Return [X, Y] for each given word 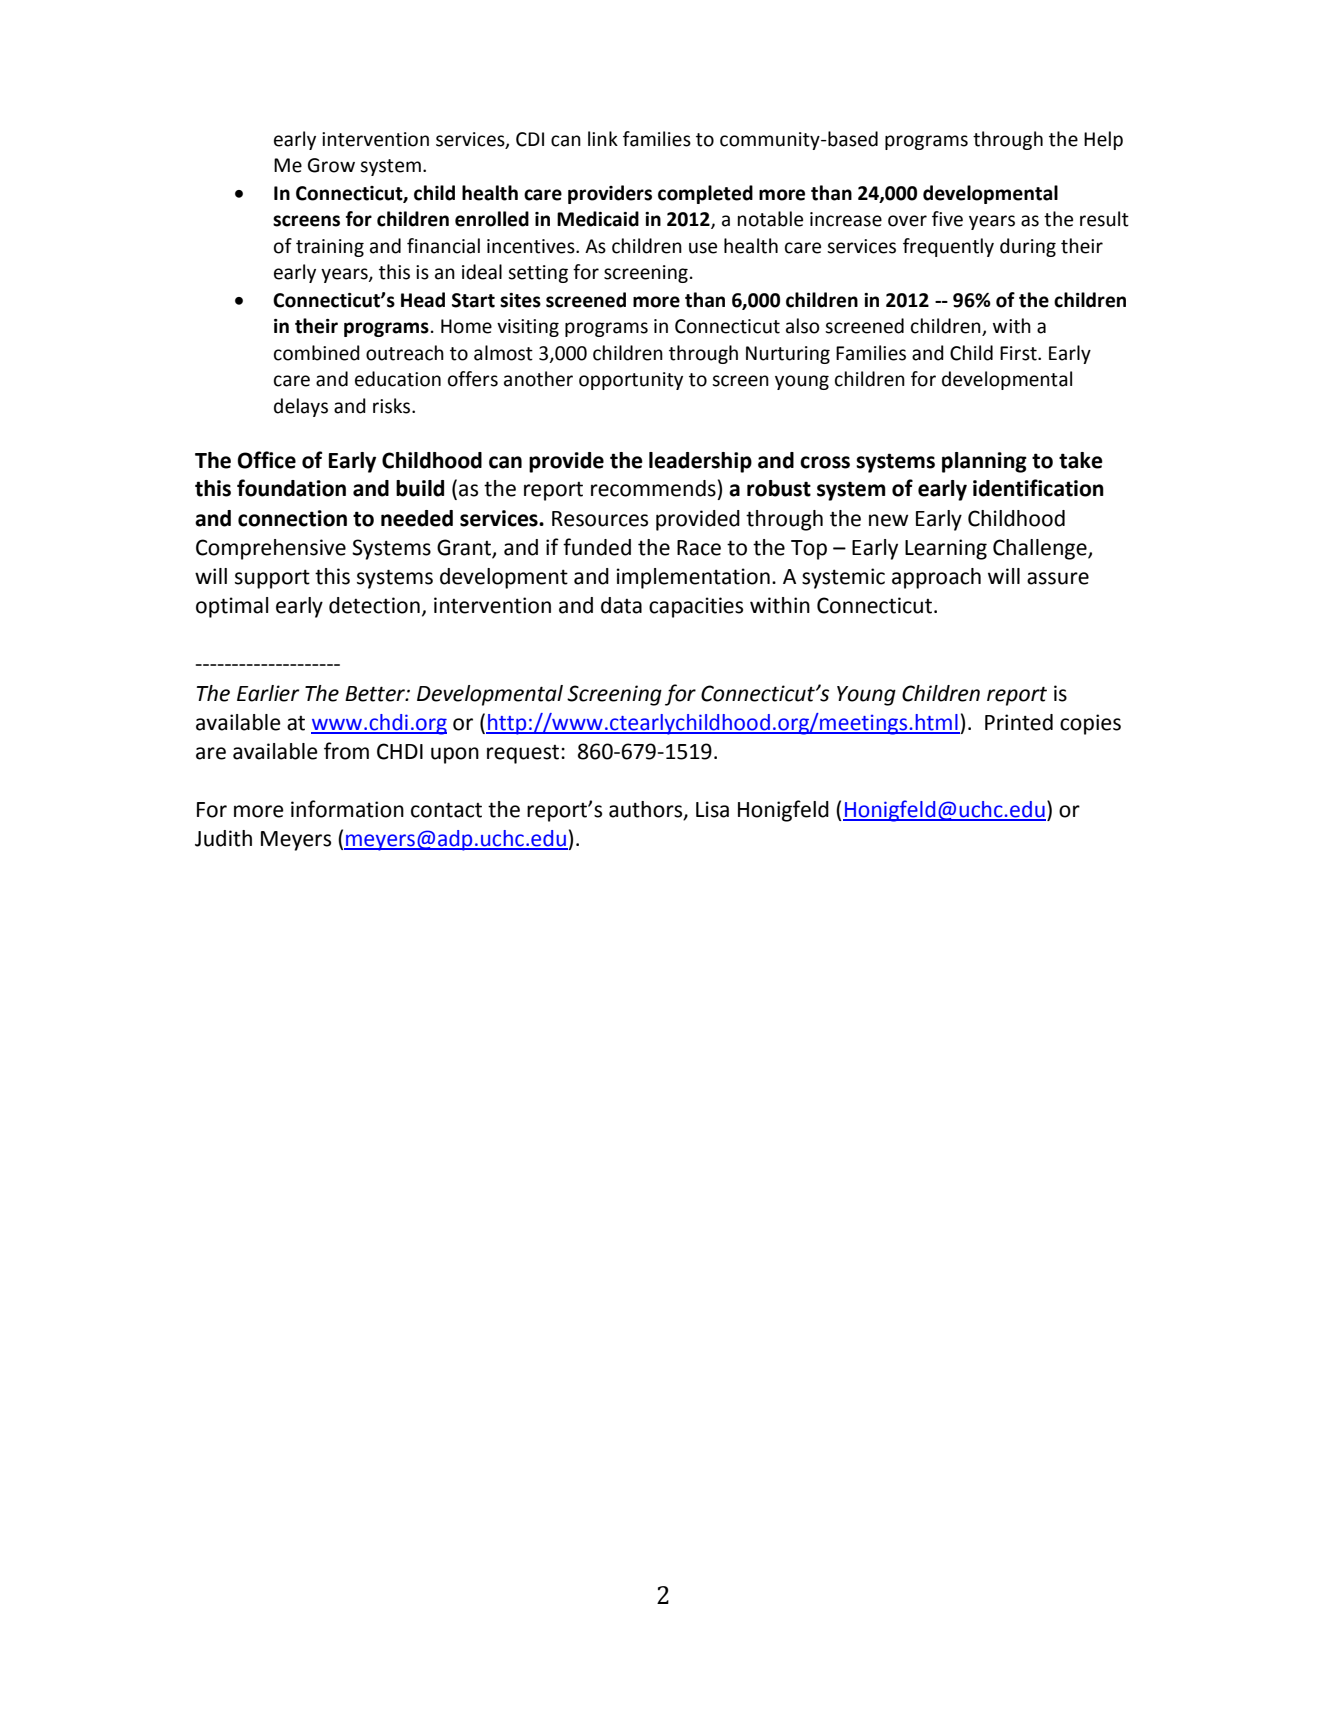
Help [1103, 140]
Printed [1019, 722]
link [603, 138]
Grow [331, 165]
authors [647, 810]
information [347, 809]
